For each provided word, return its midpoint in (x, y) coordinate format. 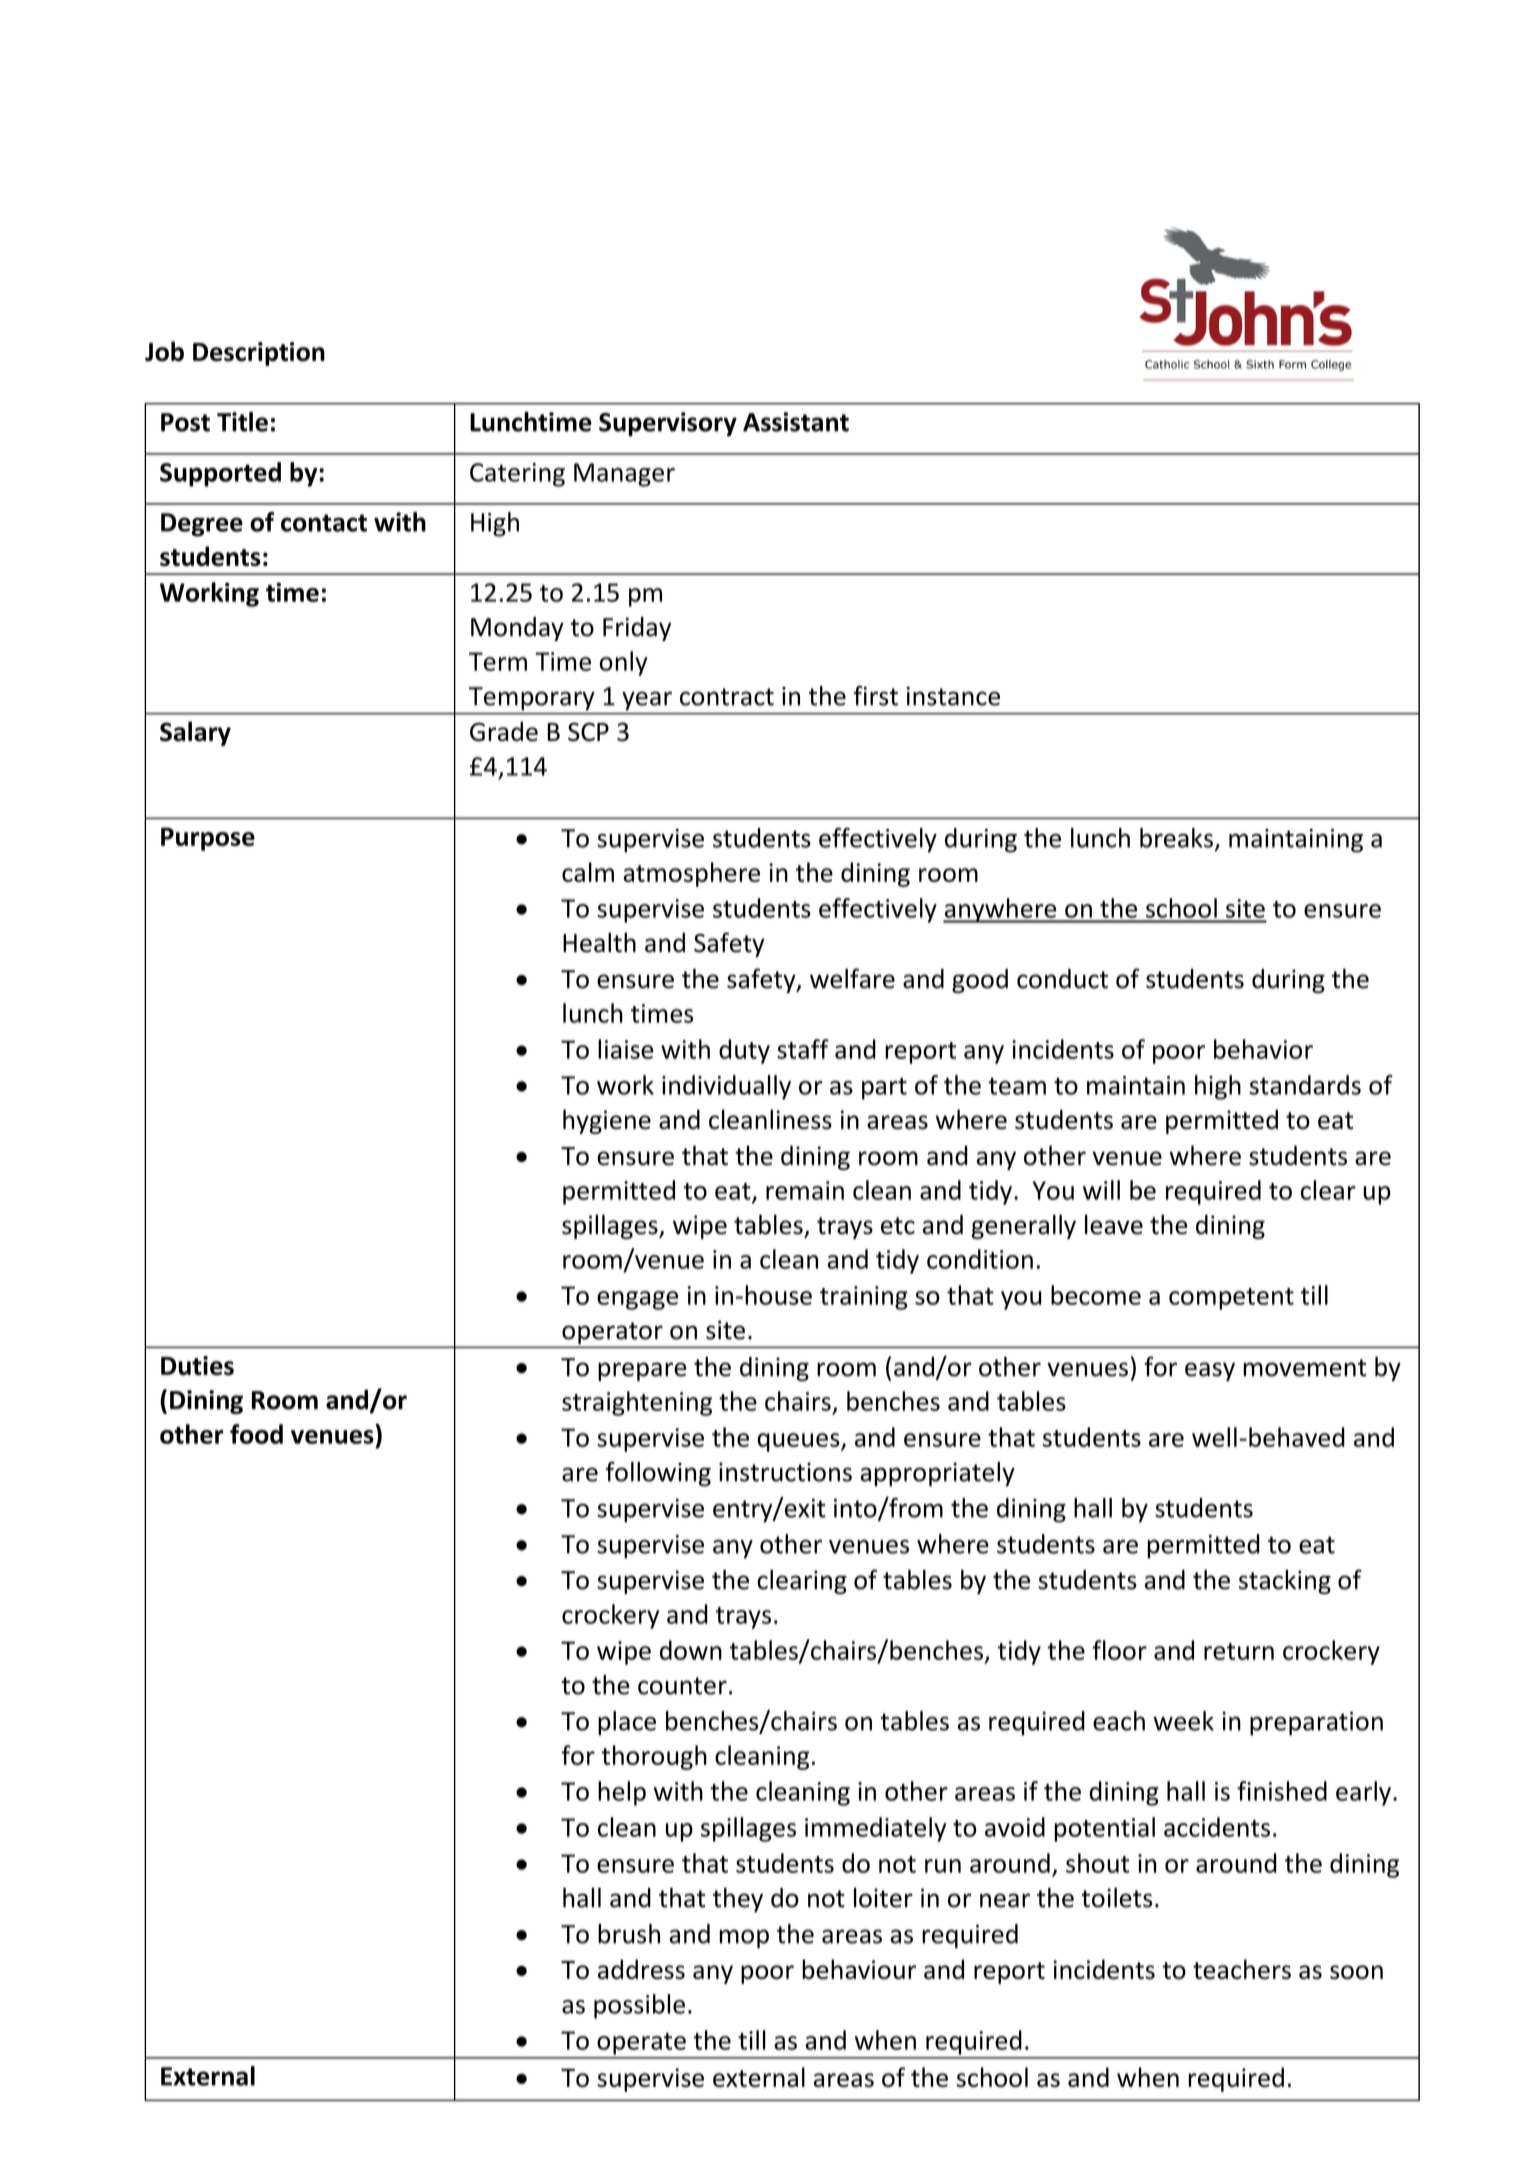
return (1239, 1651)
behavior (1263, 1049)
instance (953, 696)
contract (727, 697)
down (691, 1650)
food (256, 1434)
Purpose (208, 839)
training (864, 1298)
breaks (1176, 838)
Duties (197, 1366)
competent (1231, 1299)
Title (242, 422)
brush (629, 1934)
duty (744, 1051)
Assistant (796, 422)
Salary (195, 733)
